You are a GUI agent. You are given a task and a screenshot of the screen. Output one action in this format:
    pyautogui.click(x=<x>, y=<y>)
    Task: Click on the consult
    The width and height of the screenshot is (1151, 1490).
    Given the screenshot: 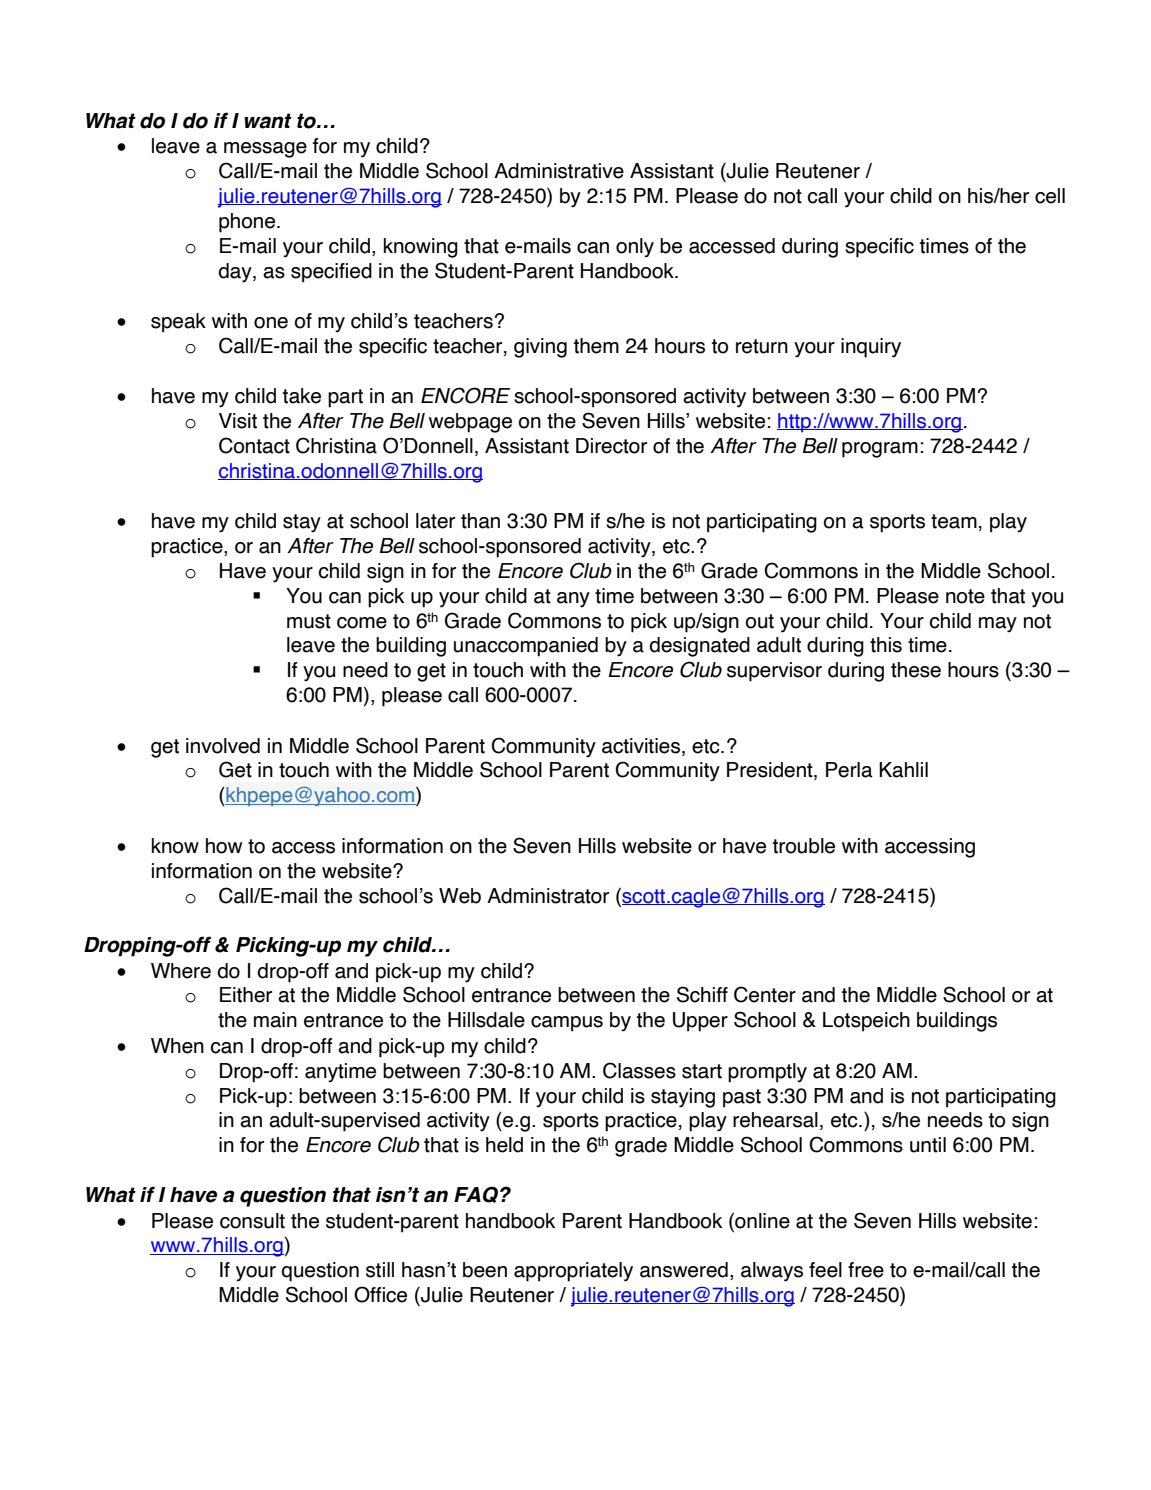 What is the action you would take?
    pyautogui.click(x=252, y=1221)
